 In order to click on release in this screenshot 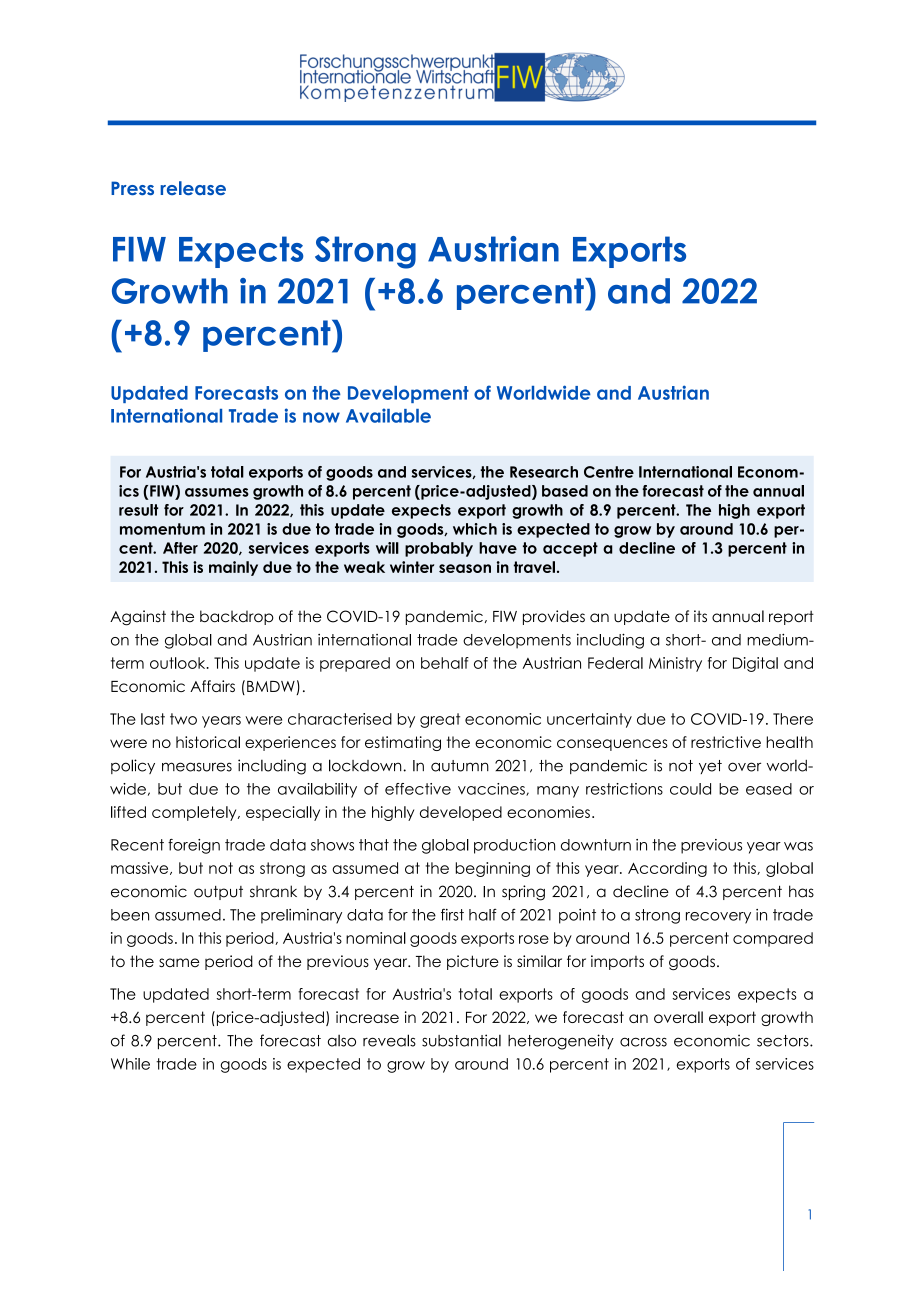, I will do `click(193, 188)`.
